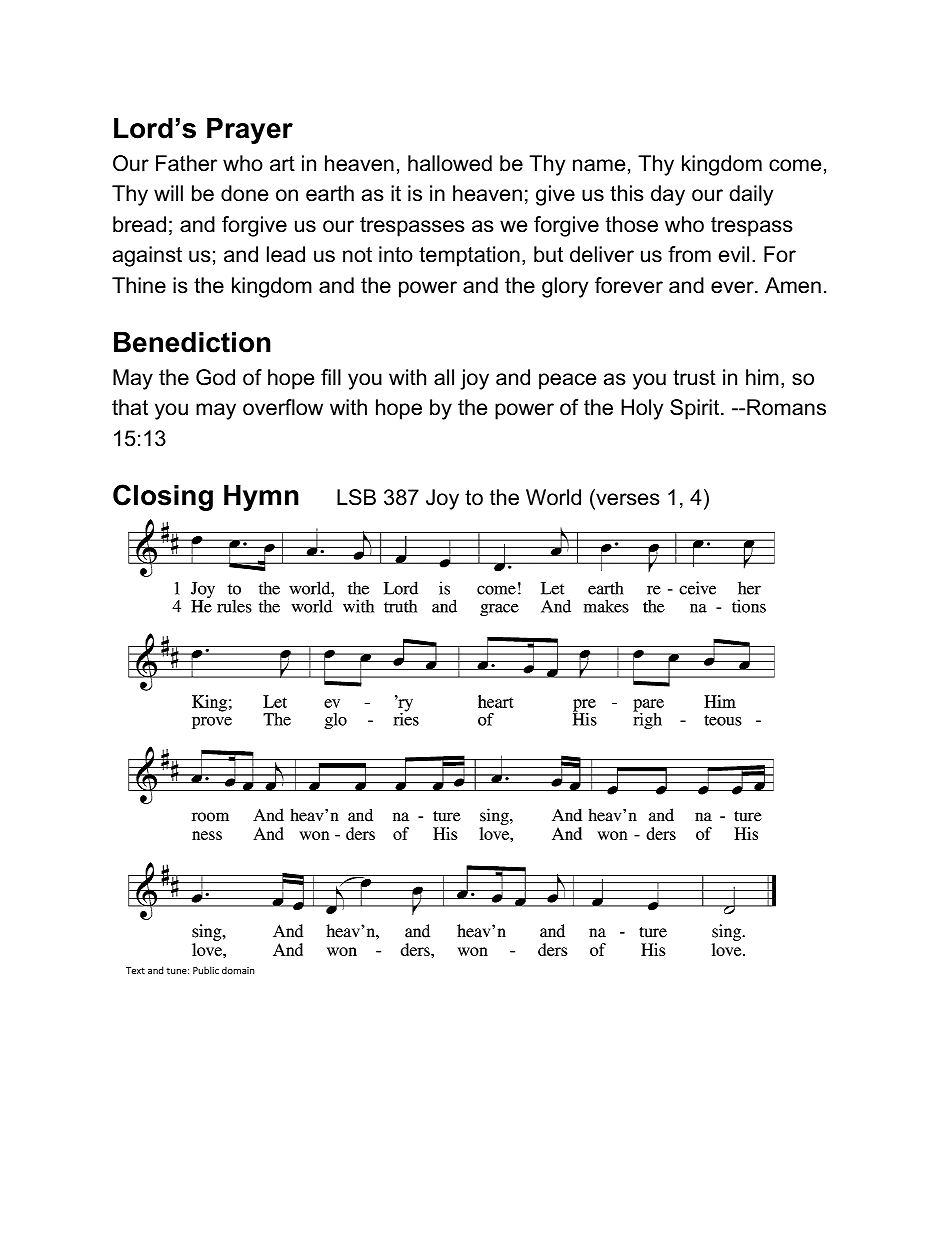 The width and height of the screenshot is (952, 1233). What do you see at coordinates (751, 195) in the screenshot?
I see `daily` at bounding box center [751, 195].
